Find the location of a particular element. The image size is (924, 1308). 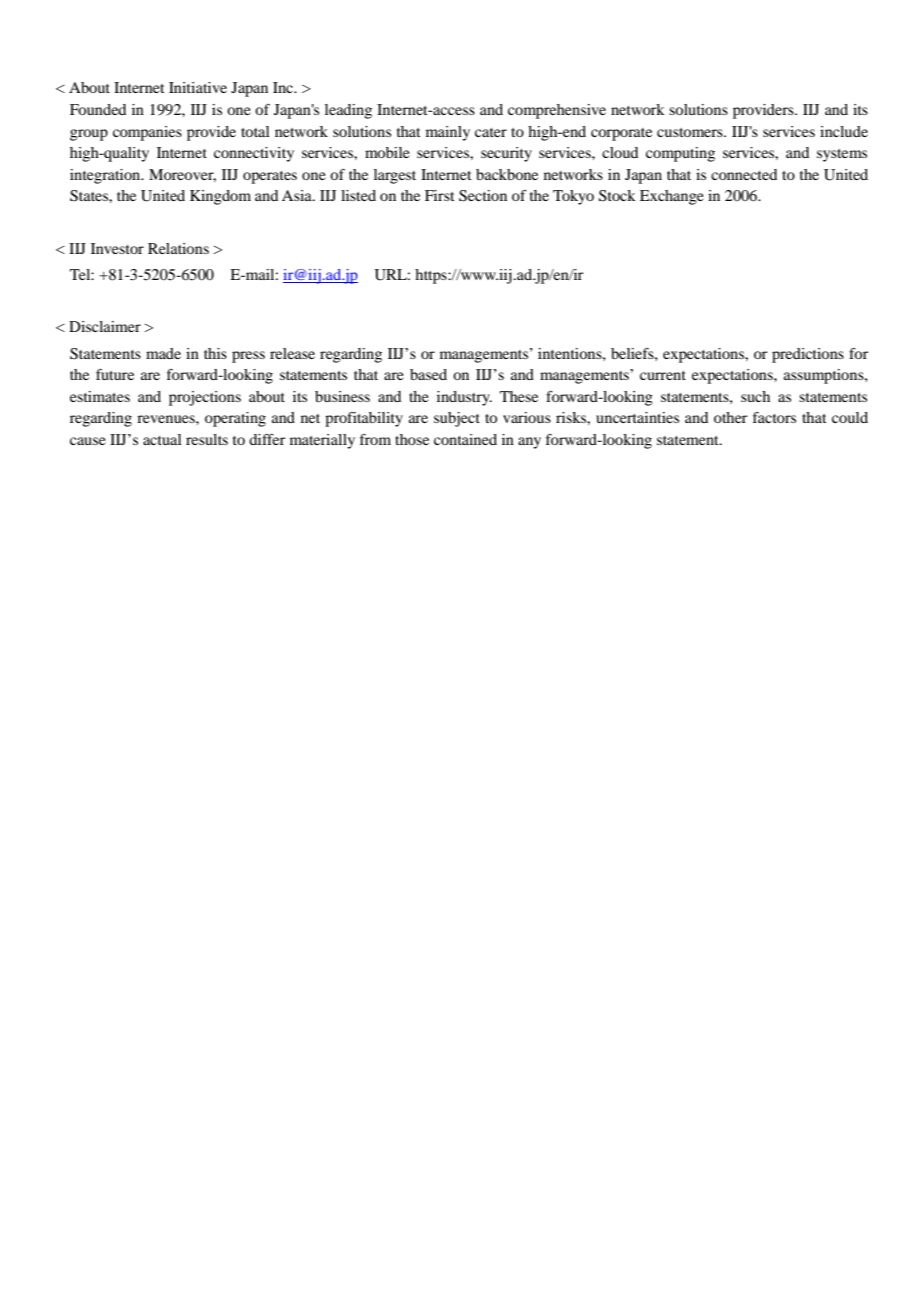

Section is located at coordinates (483, 196).
